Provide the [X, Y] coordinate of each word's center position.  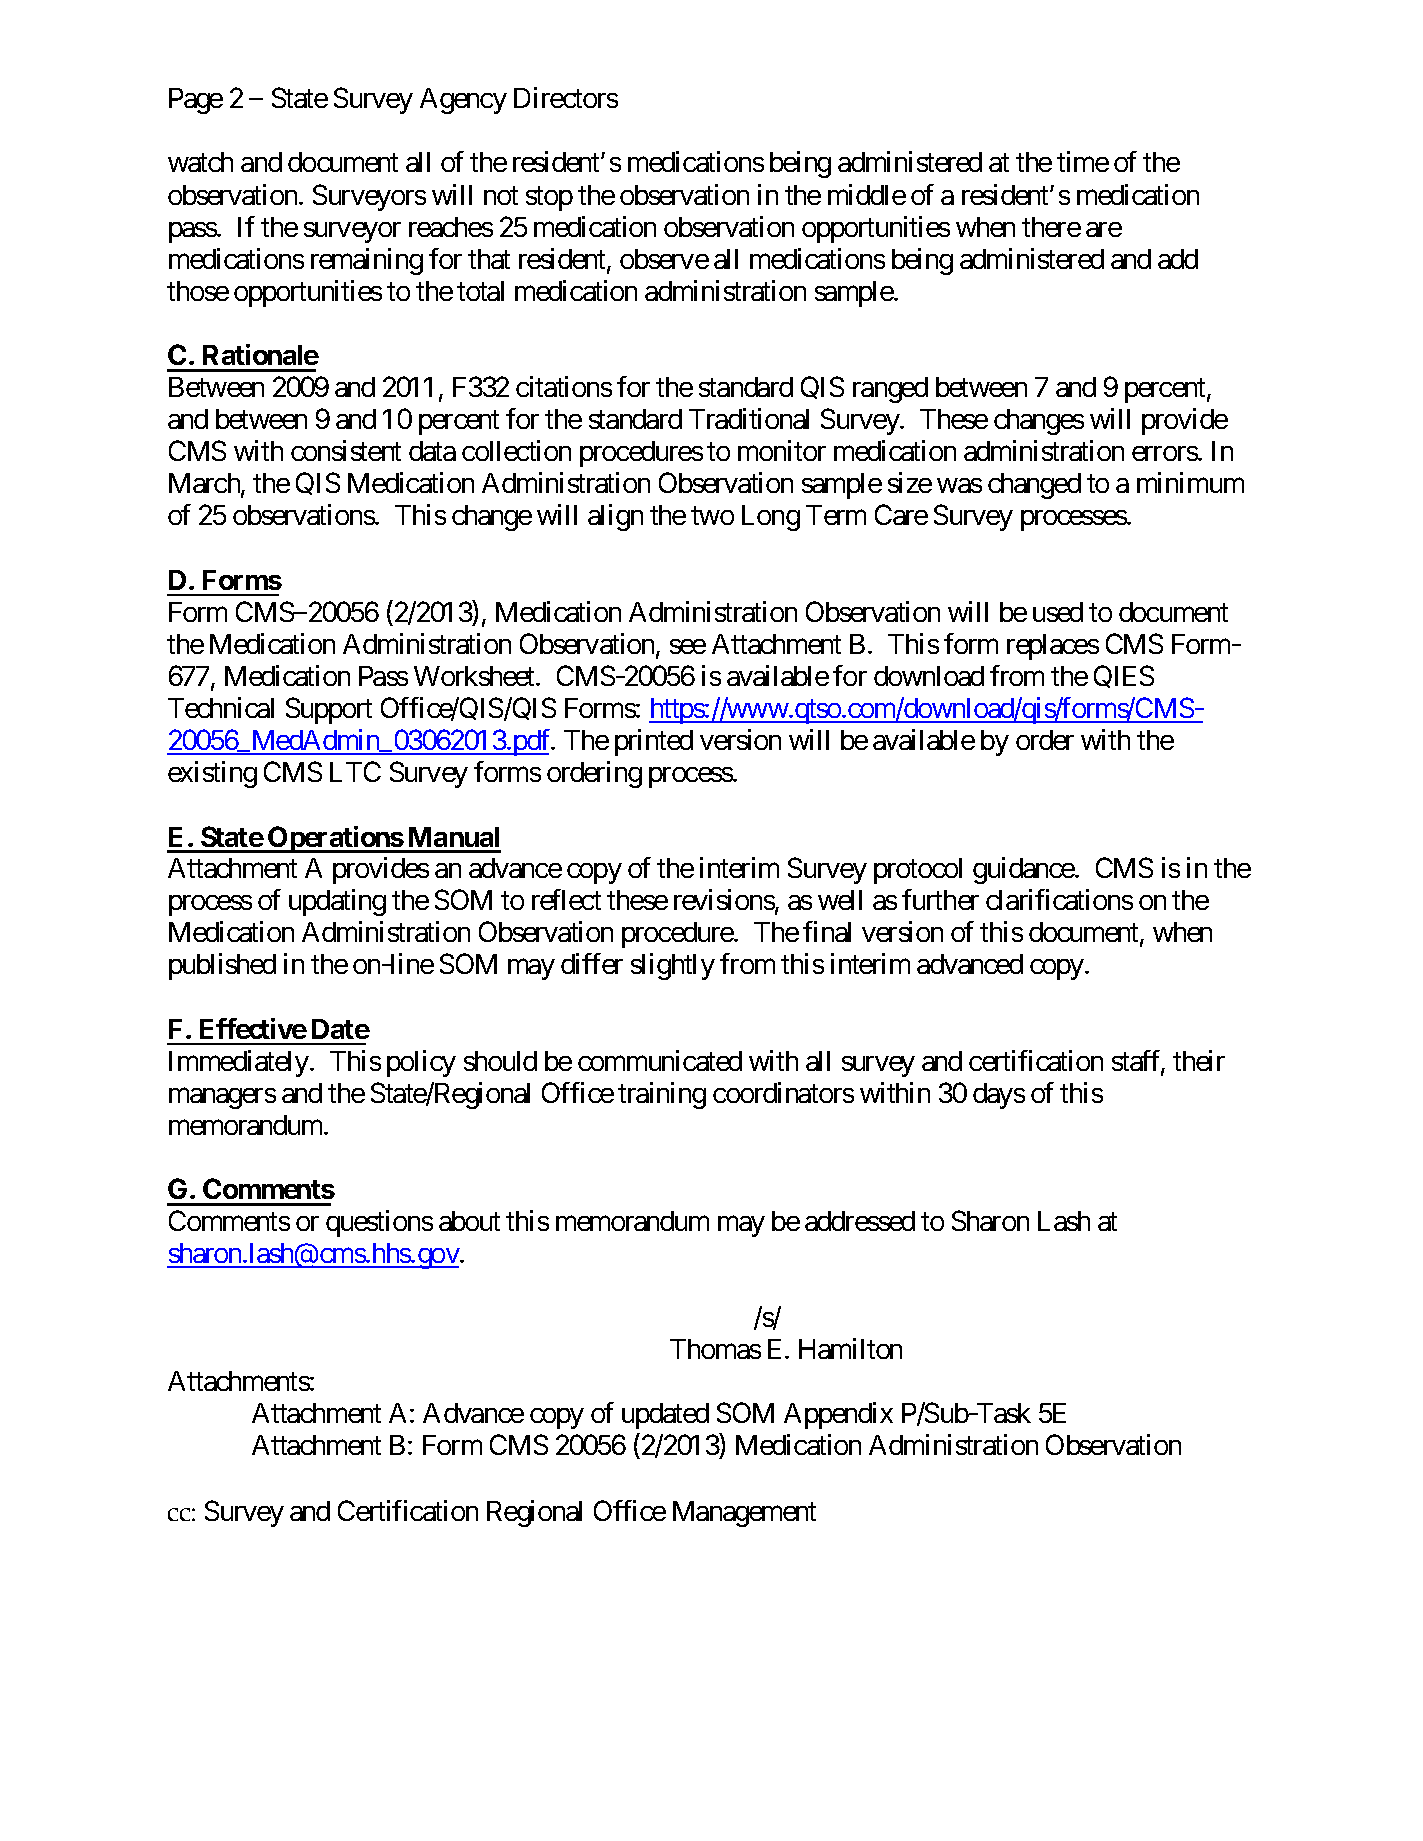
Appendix [838, 1415]
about [469, 1221]
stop [549, 198]
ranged [890, 390]
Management [744, 1514]
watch [200, 162]
